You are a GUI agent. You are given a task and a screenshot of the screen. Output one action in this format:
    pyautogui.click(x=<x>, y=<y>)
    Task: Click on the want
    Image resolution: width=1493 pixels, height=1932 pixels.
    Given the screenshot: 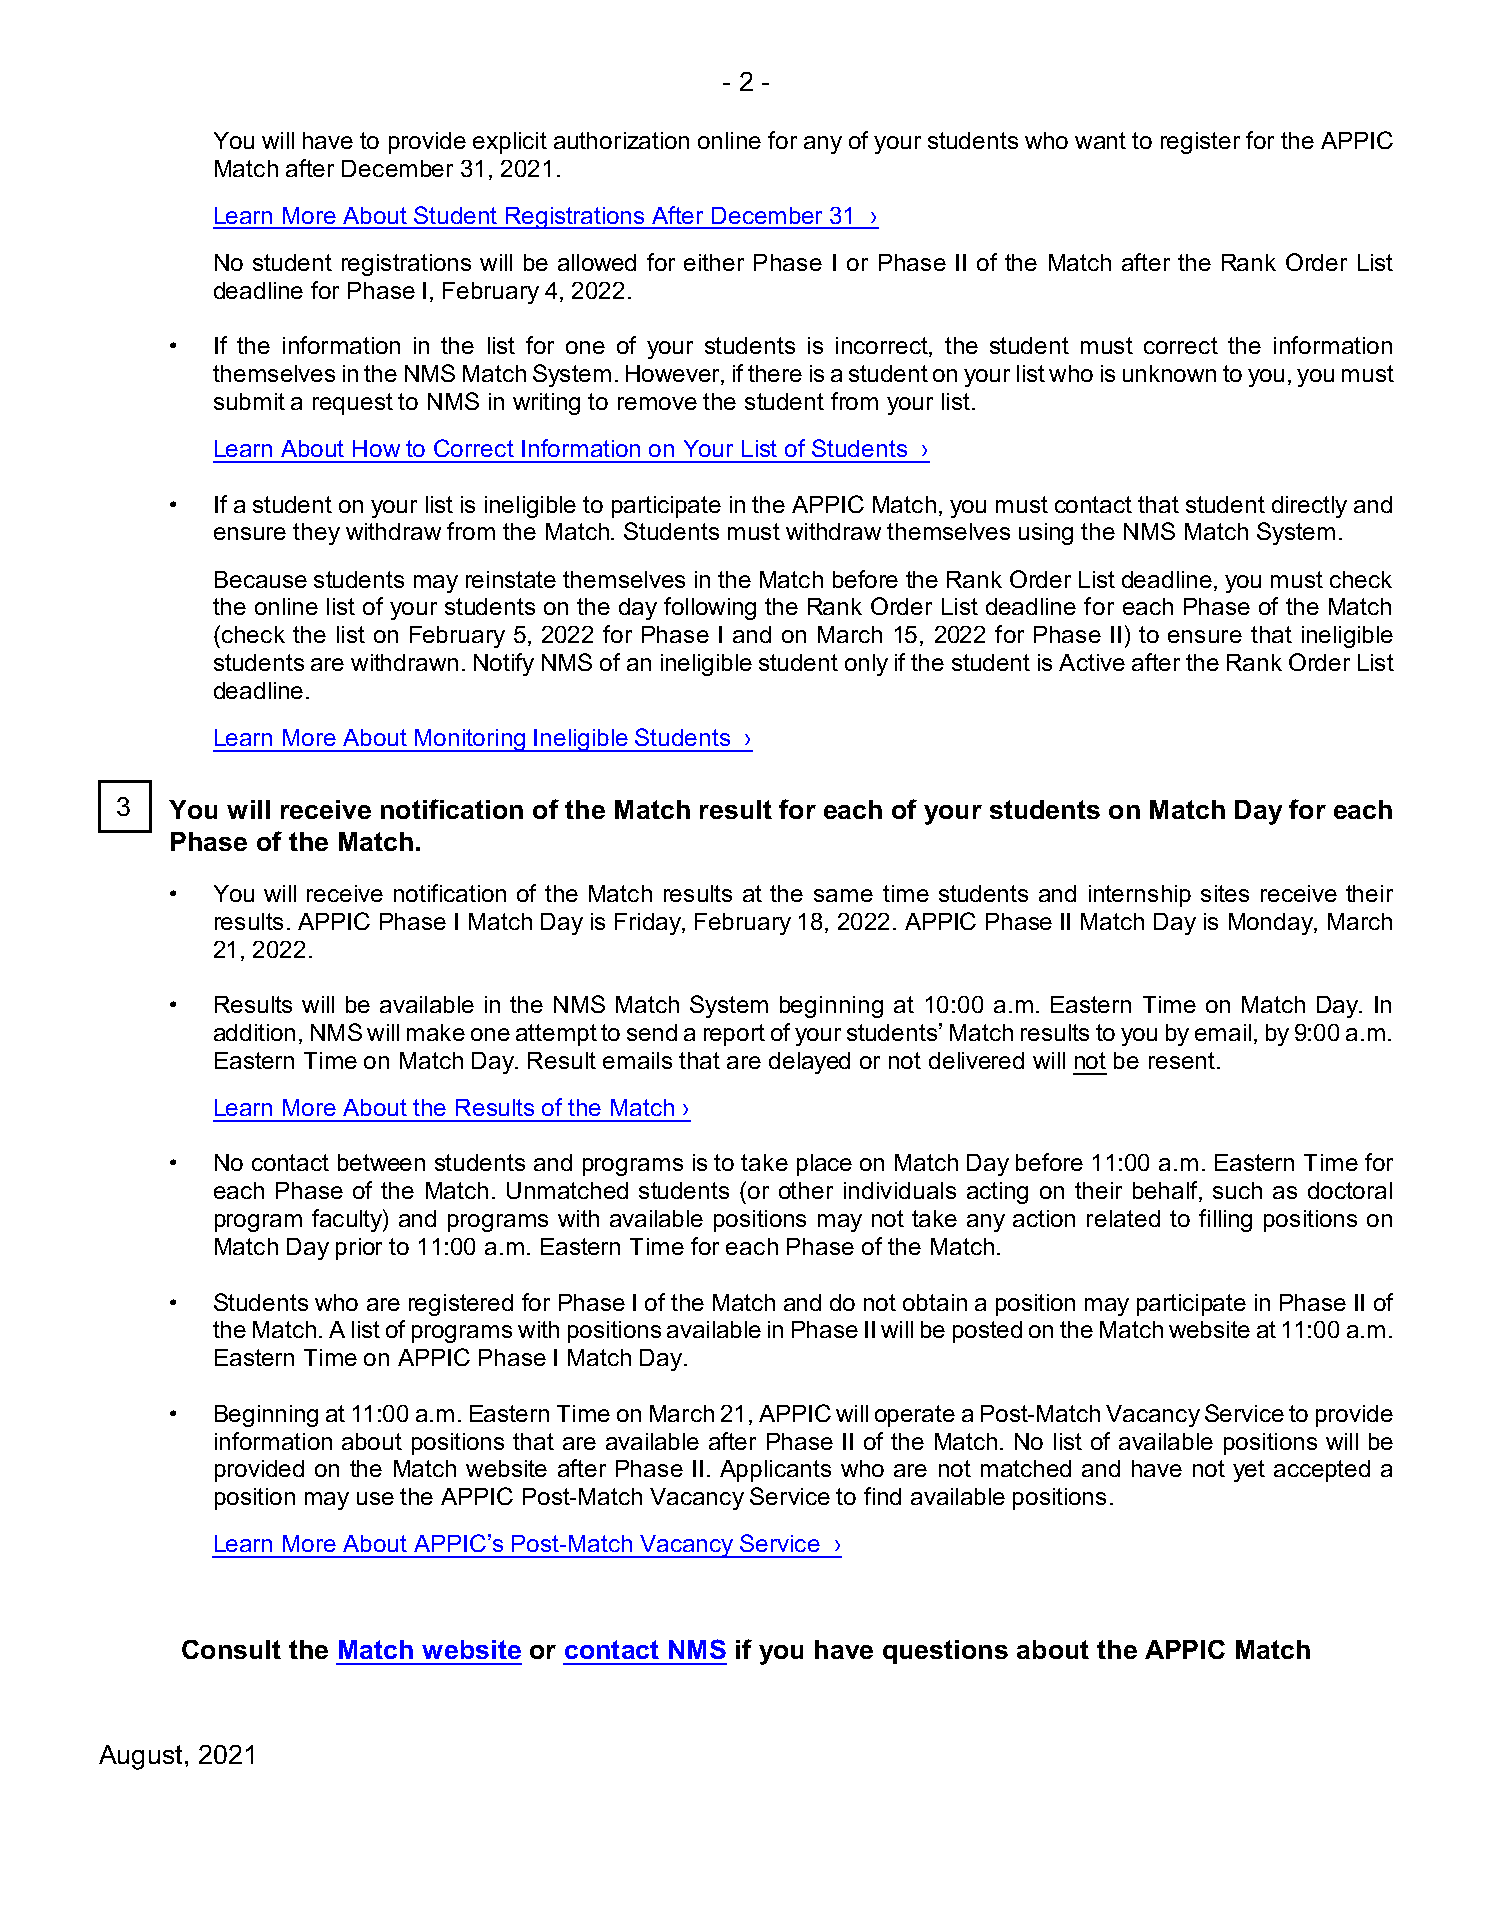 What is the action you would take?
    pyautogui.click(x=1100, y=140)
